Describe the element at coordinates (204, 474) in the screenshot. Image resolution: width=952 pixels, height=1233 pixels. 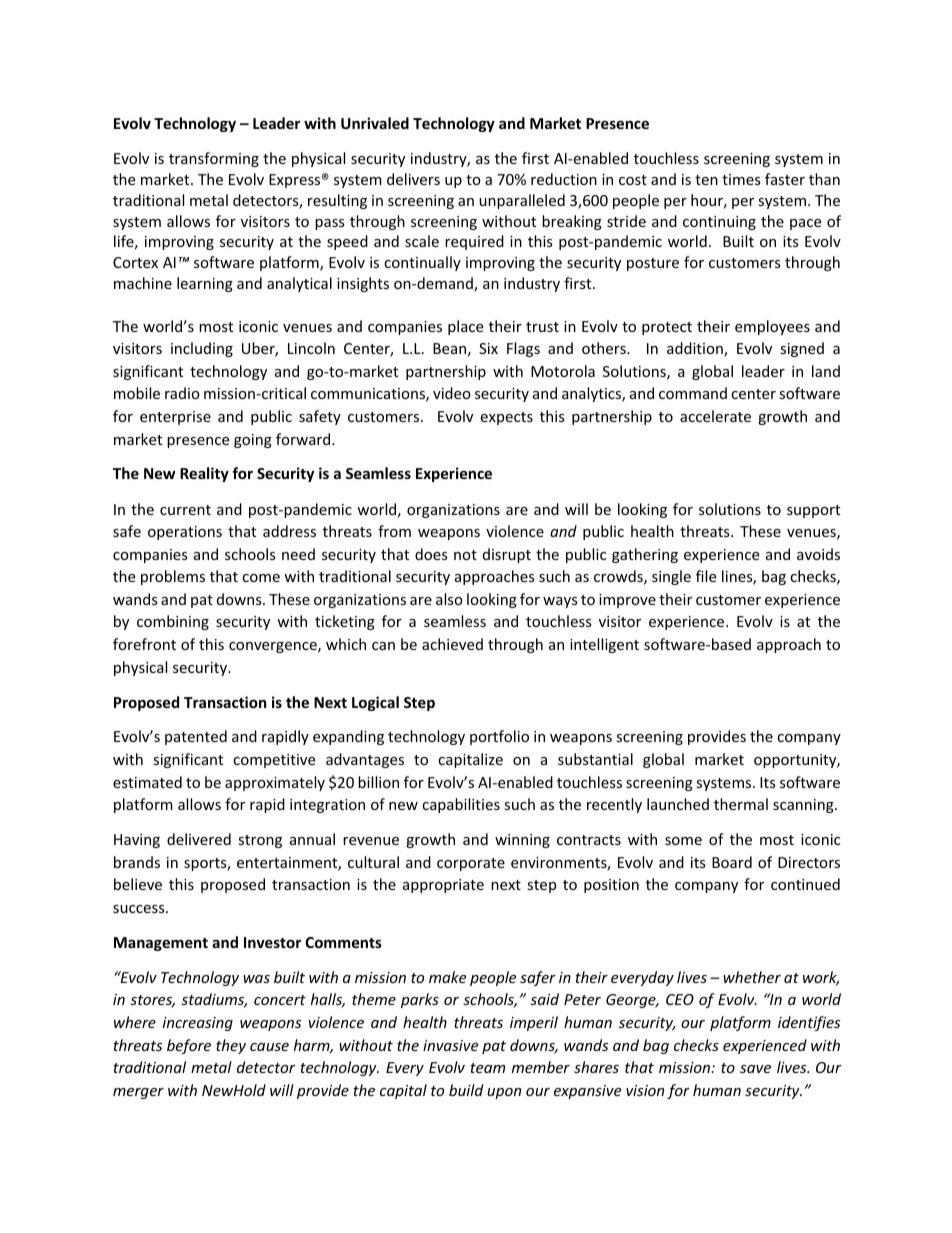
I see `Reality` at that location.
